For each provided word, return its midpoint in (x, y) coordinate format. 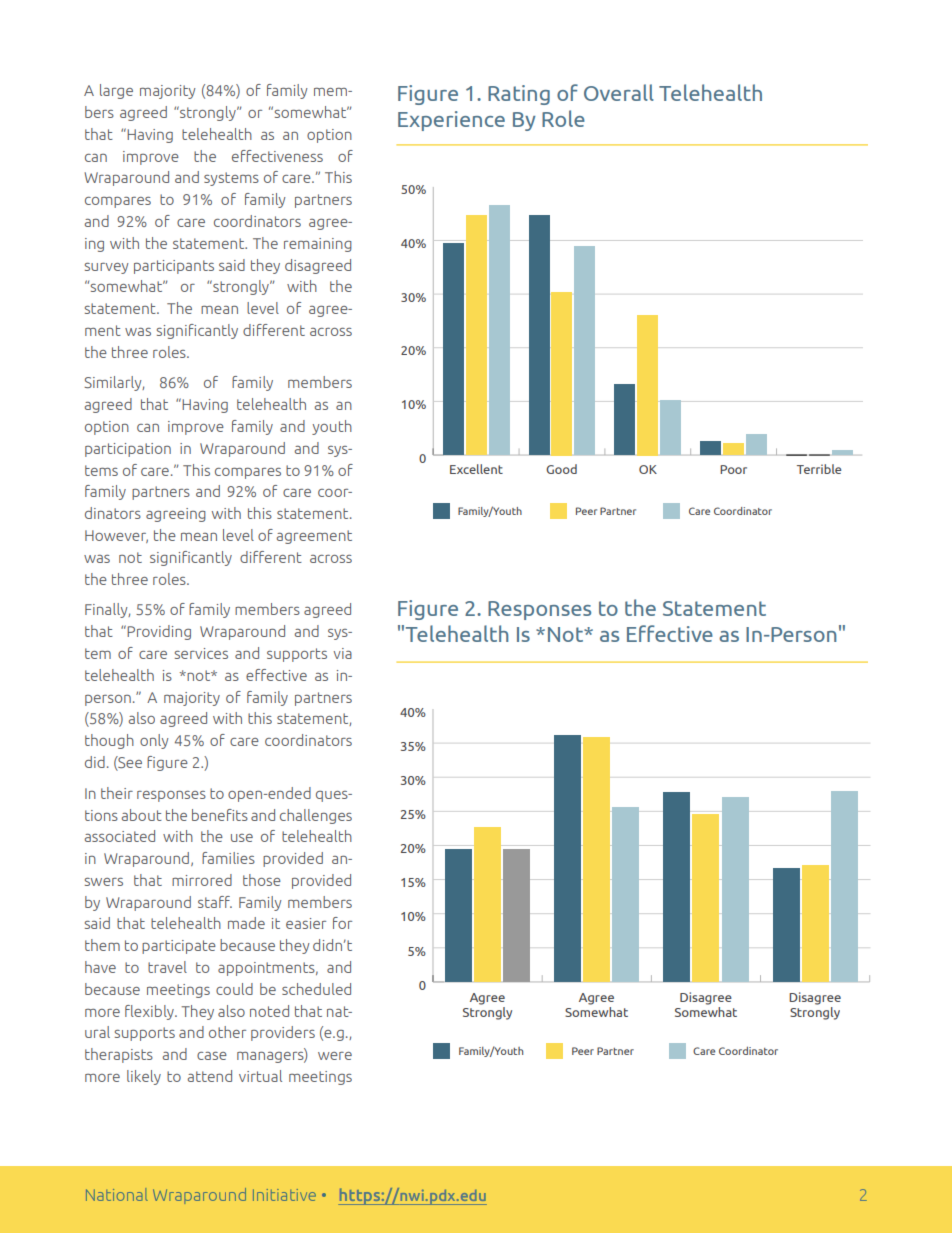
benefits (220, 815)
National (117, 1194)
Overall (619, 92)
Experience (451, 121)
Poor (733, 469)
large (116, 91)
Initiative (284, 1195)
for (342, 923)
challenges (316, 816)
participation (128, 450)
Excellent (476, 469)
